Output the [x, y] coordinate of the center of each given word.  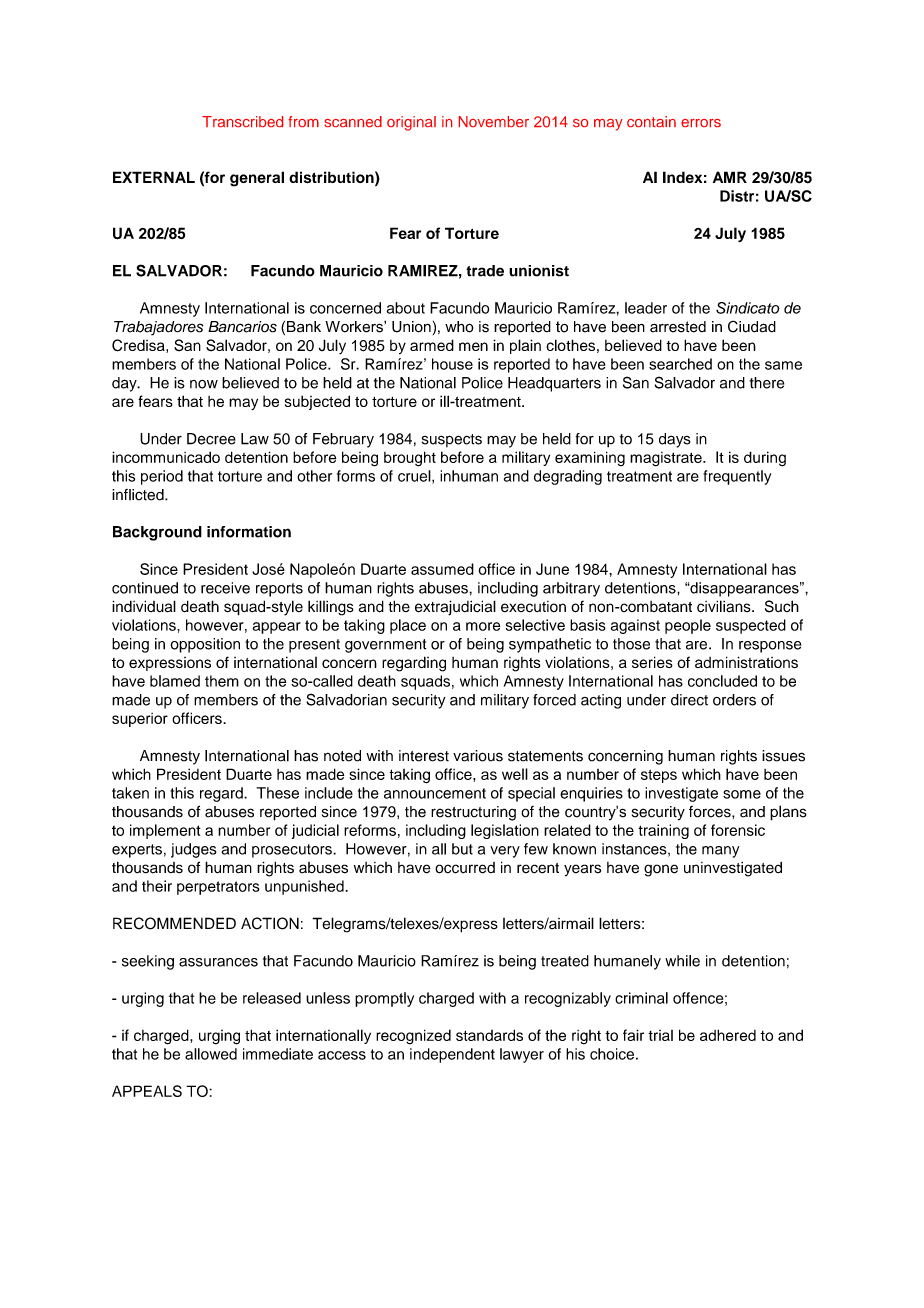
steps [659, 776]
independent [452, 1055]
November [494, 121]
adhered [728, 1035]
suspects [452, 440]
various [478, 756]
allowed [211, 1054]
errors [701, 123]
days [675, 440]
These [278, 793]
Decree [211, 439]
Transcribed [242, 121]
